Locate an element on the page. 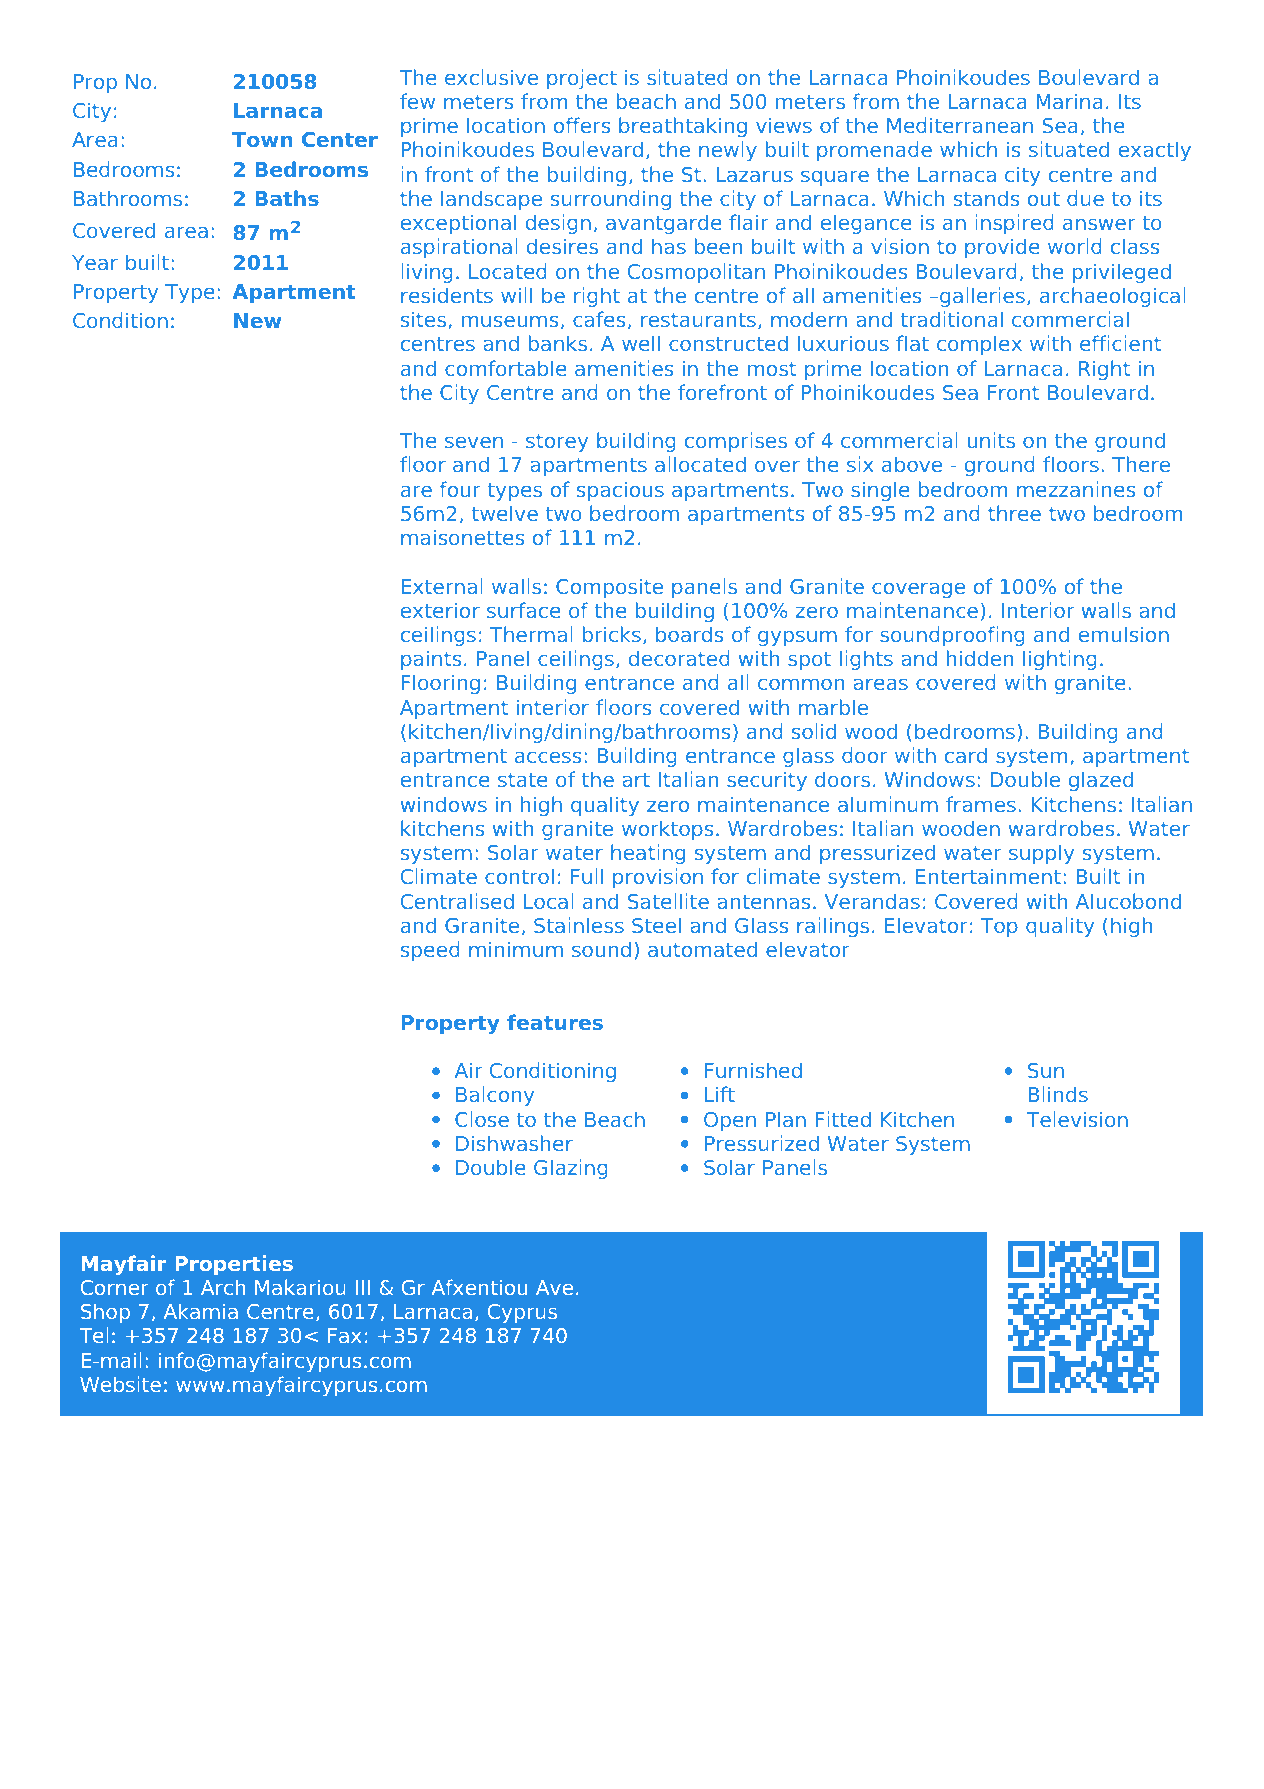 The image size is (1264, 1789). paints is located at coordinates (431, 660).
